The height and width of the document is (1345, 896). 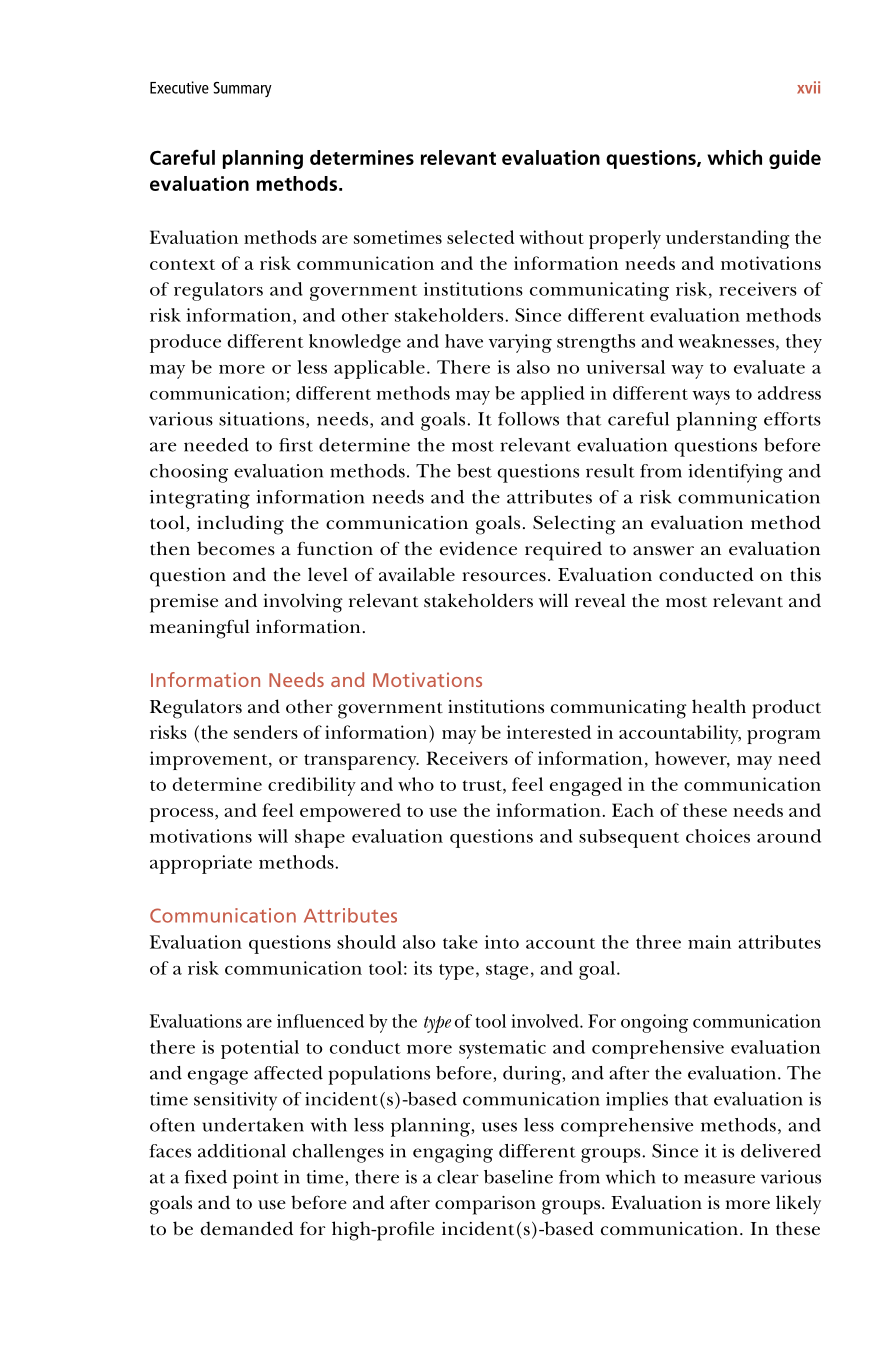 What do you see at coordinates (481, 237) in the document?
I see `selected` at bounding box center [481, 237].
